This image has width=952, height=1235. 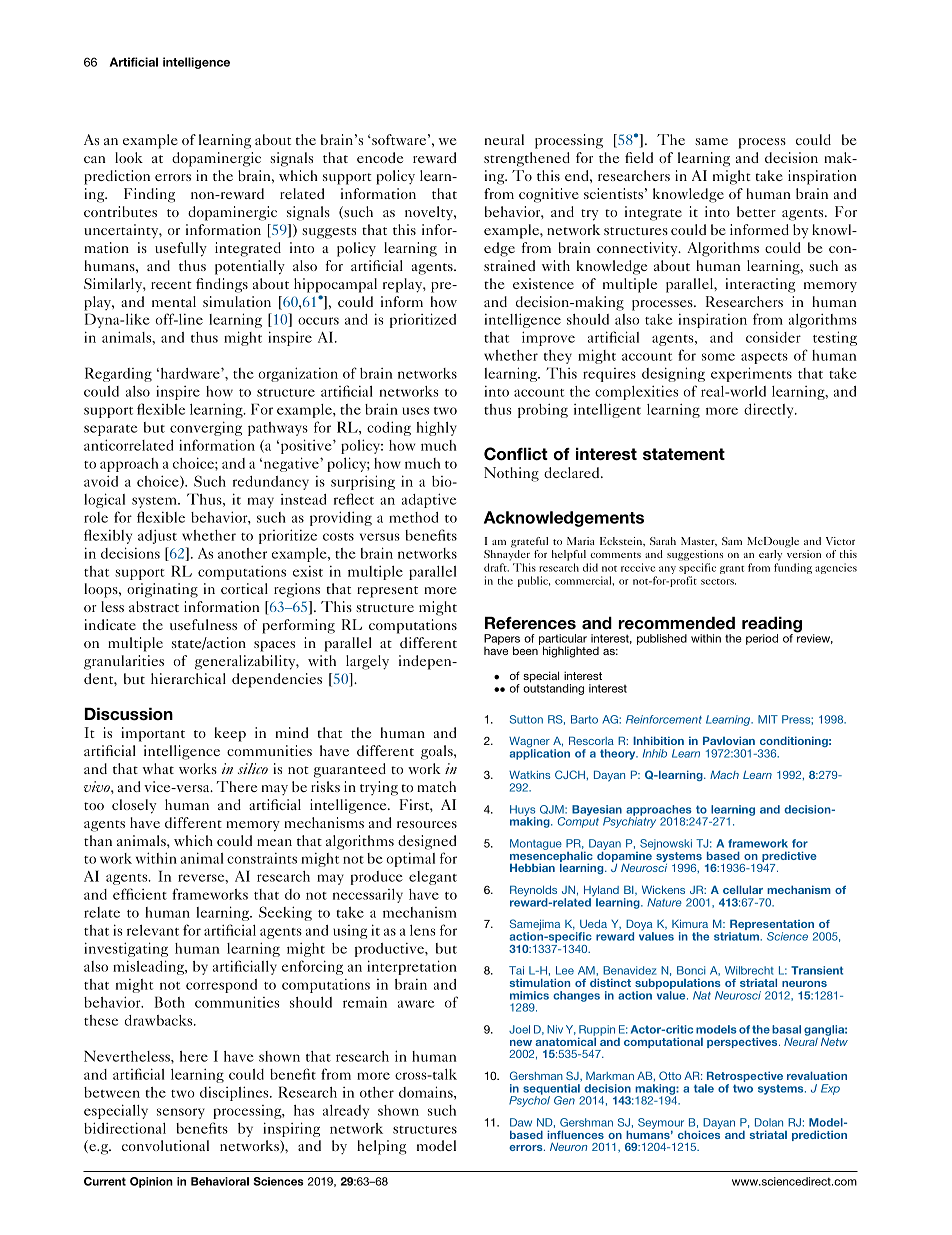 I want to click on Daw, so click(x=521, y=1122).
